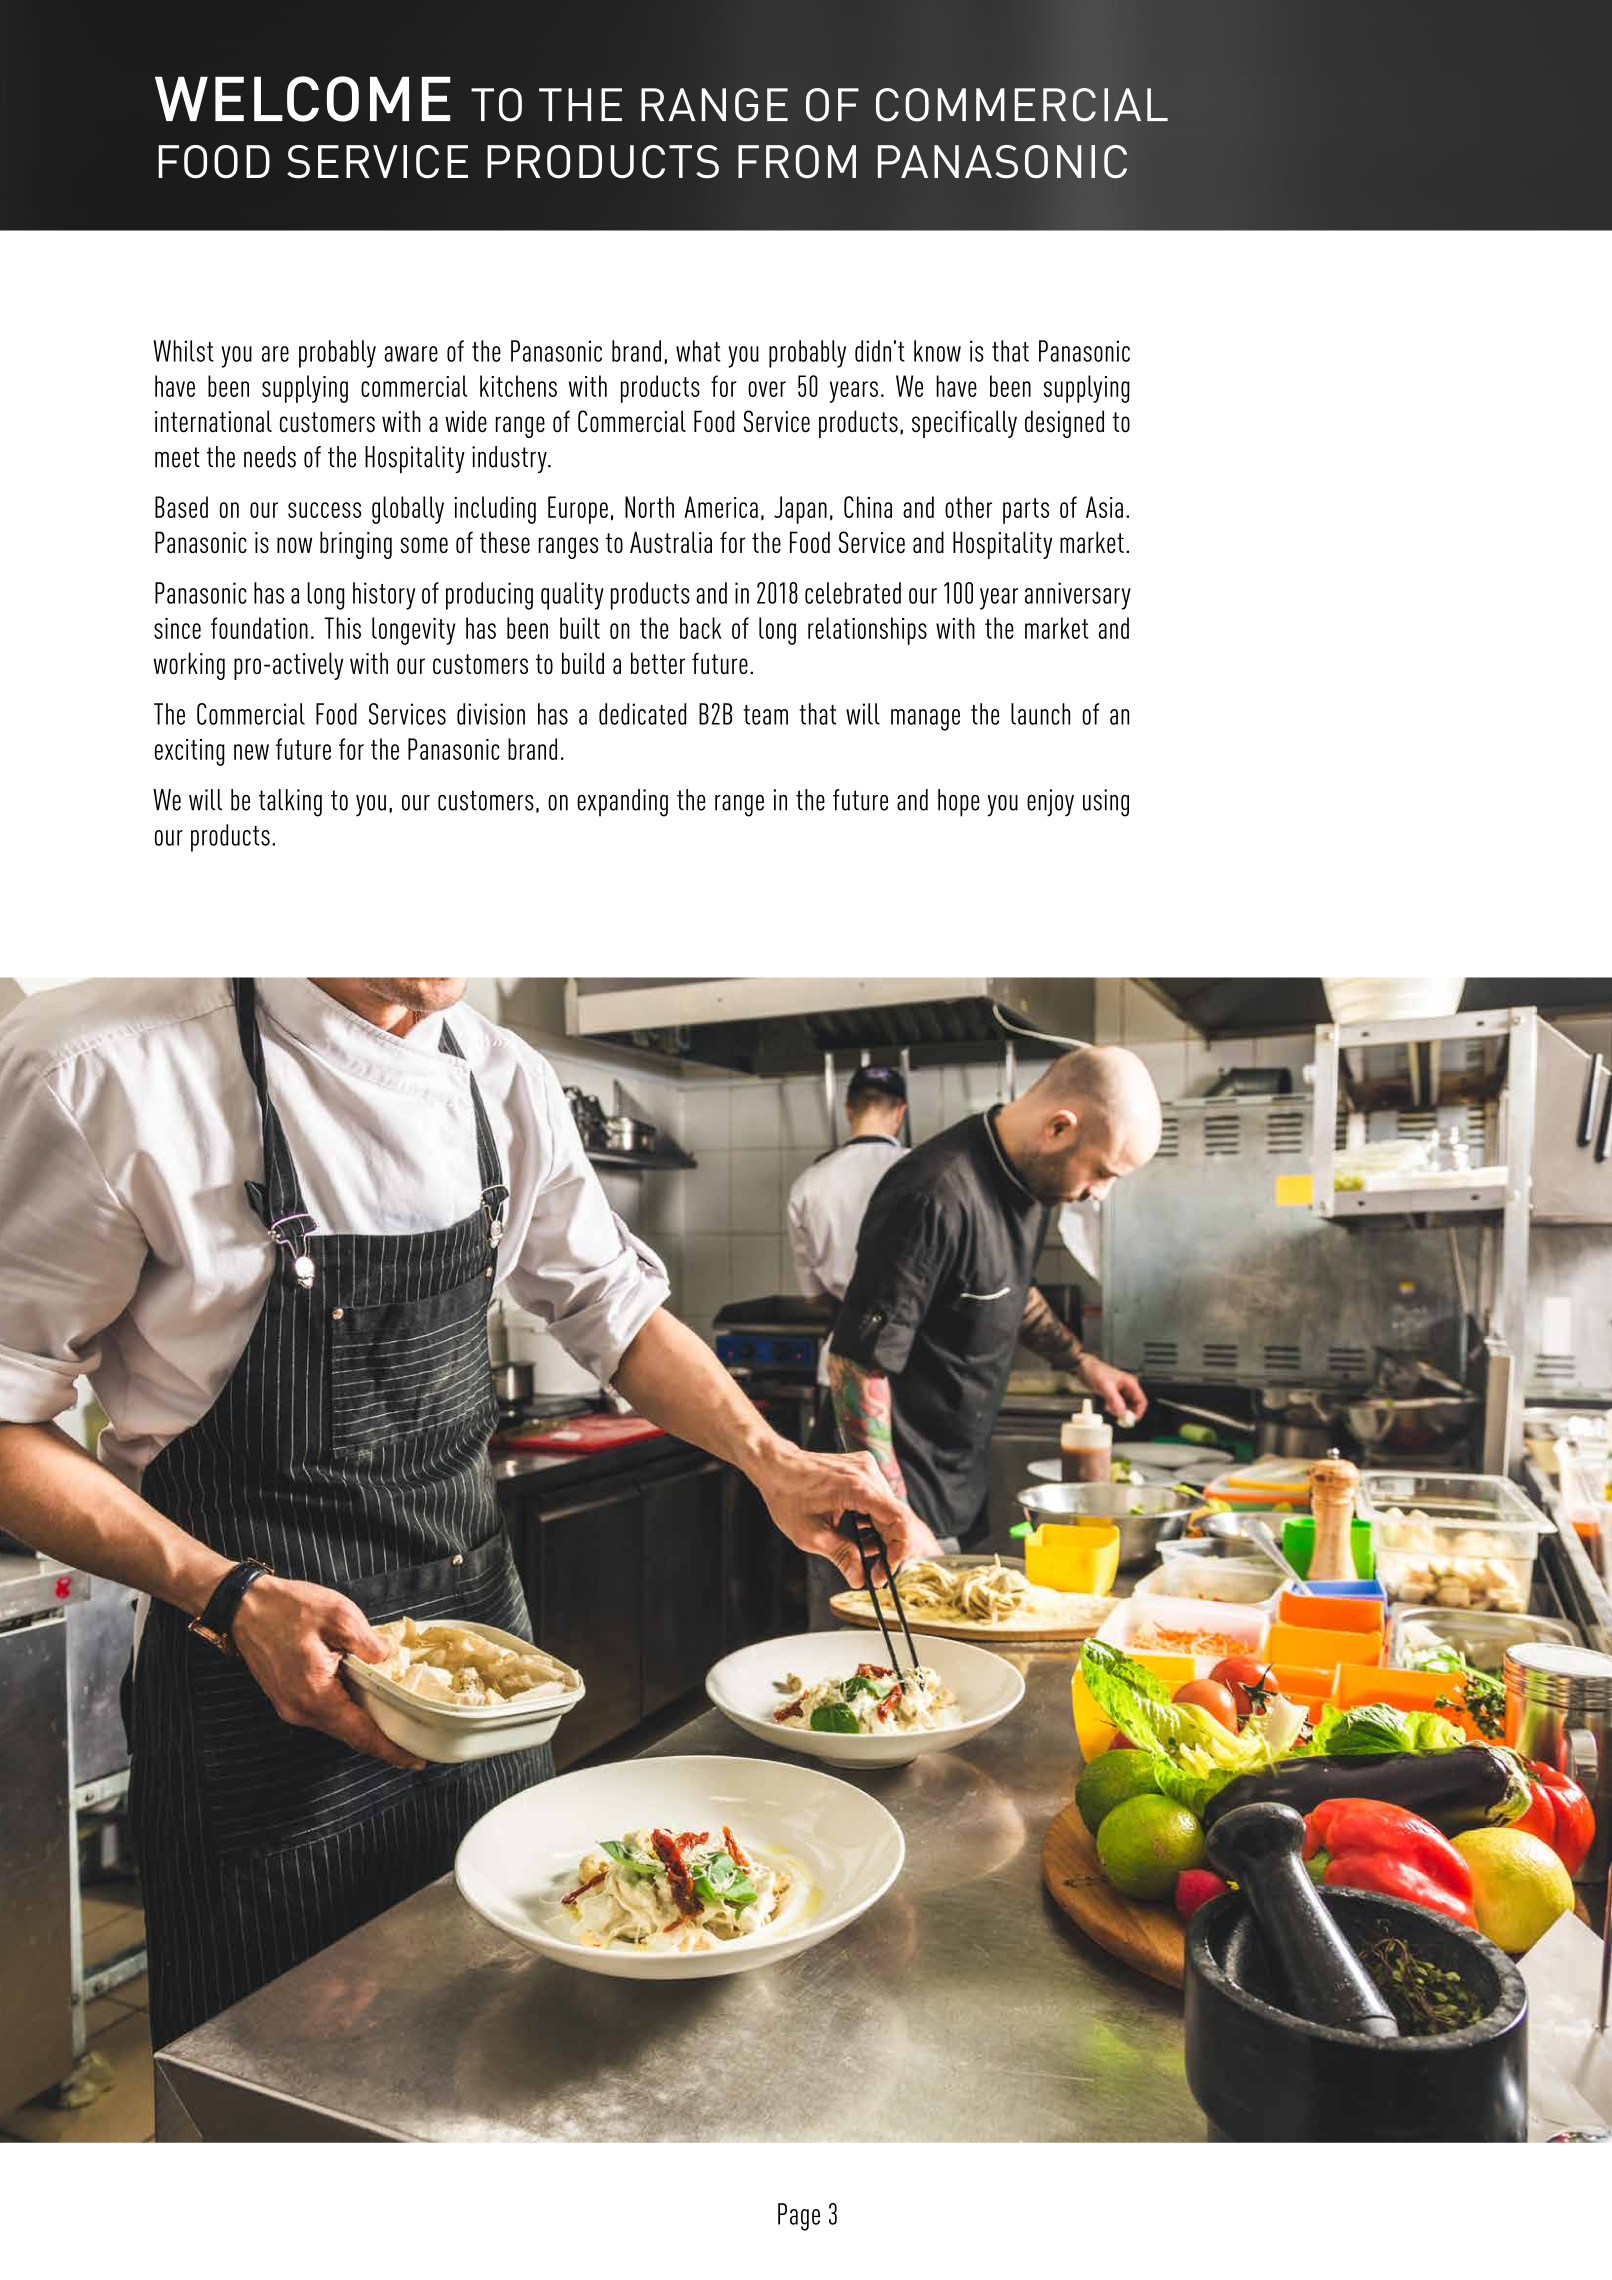 The height and width of the screenshot is (2280, 1612). I want to click on hope, so click(959, 803).
